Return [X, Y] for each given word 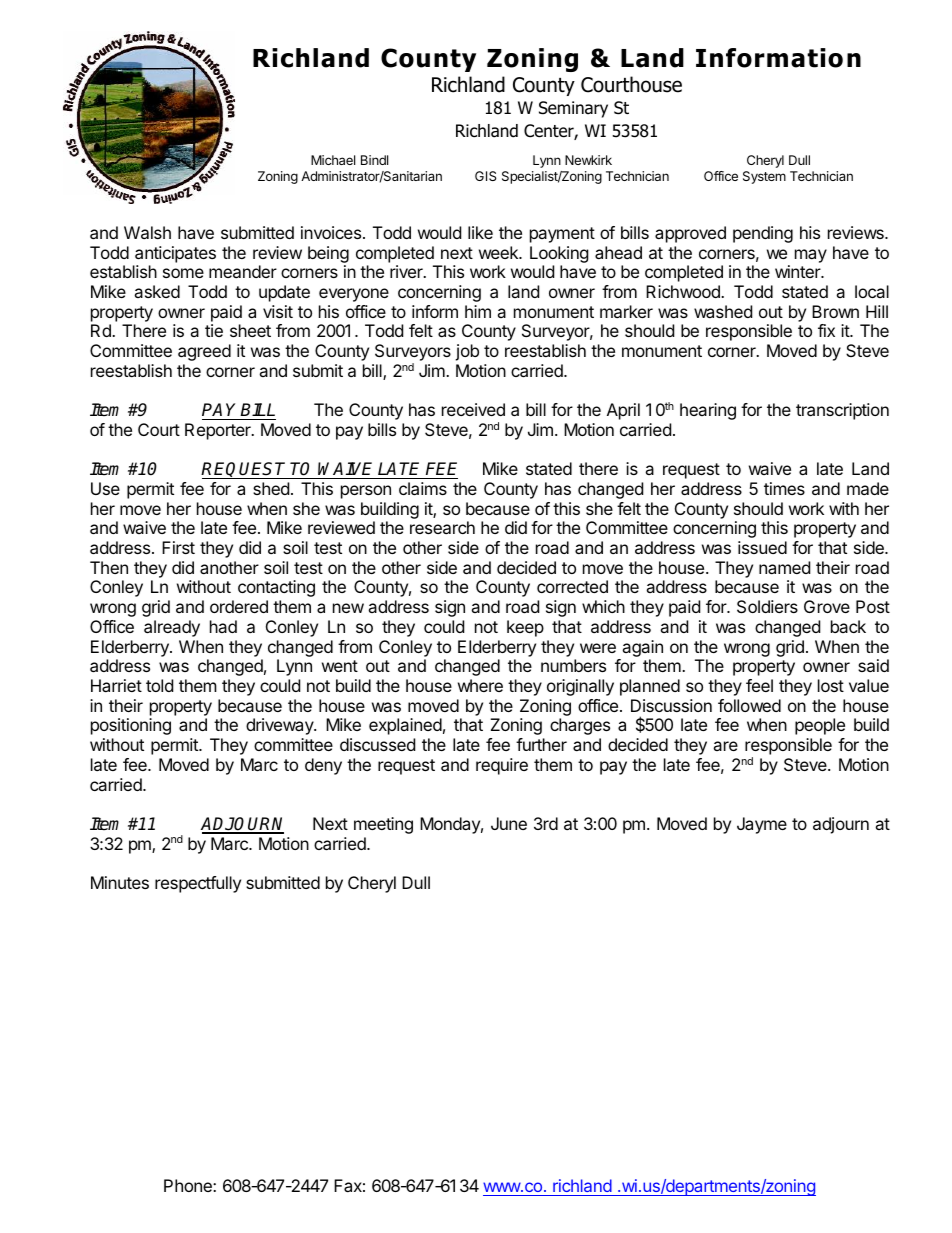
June [509, 823]
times [784, 488]
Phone [189, 1185]
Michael [333, 160]
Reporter [219, 431]
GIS [485, 176]
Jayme [762, 825]
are [725, 746]
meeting [383, 825]
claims [423, 488]
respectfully [198, 884]
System [764, 177]
